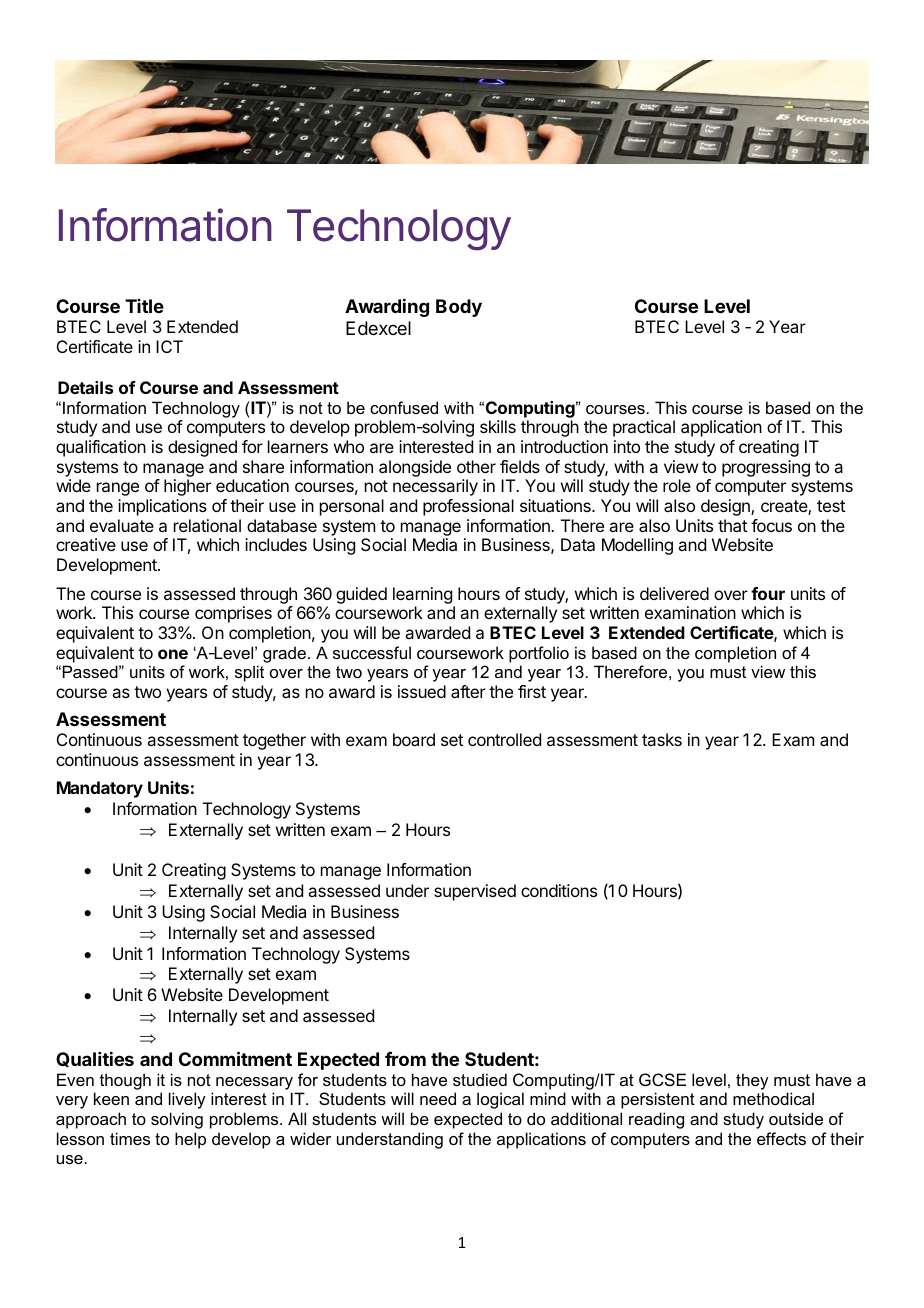 This image has height=1308, width=924. What do you see at coordinates (169, 346) in the image?
I see `ICT` at bounding box center [169, 346].
